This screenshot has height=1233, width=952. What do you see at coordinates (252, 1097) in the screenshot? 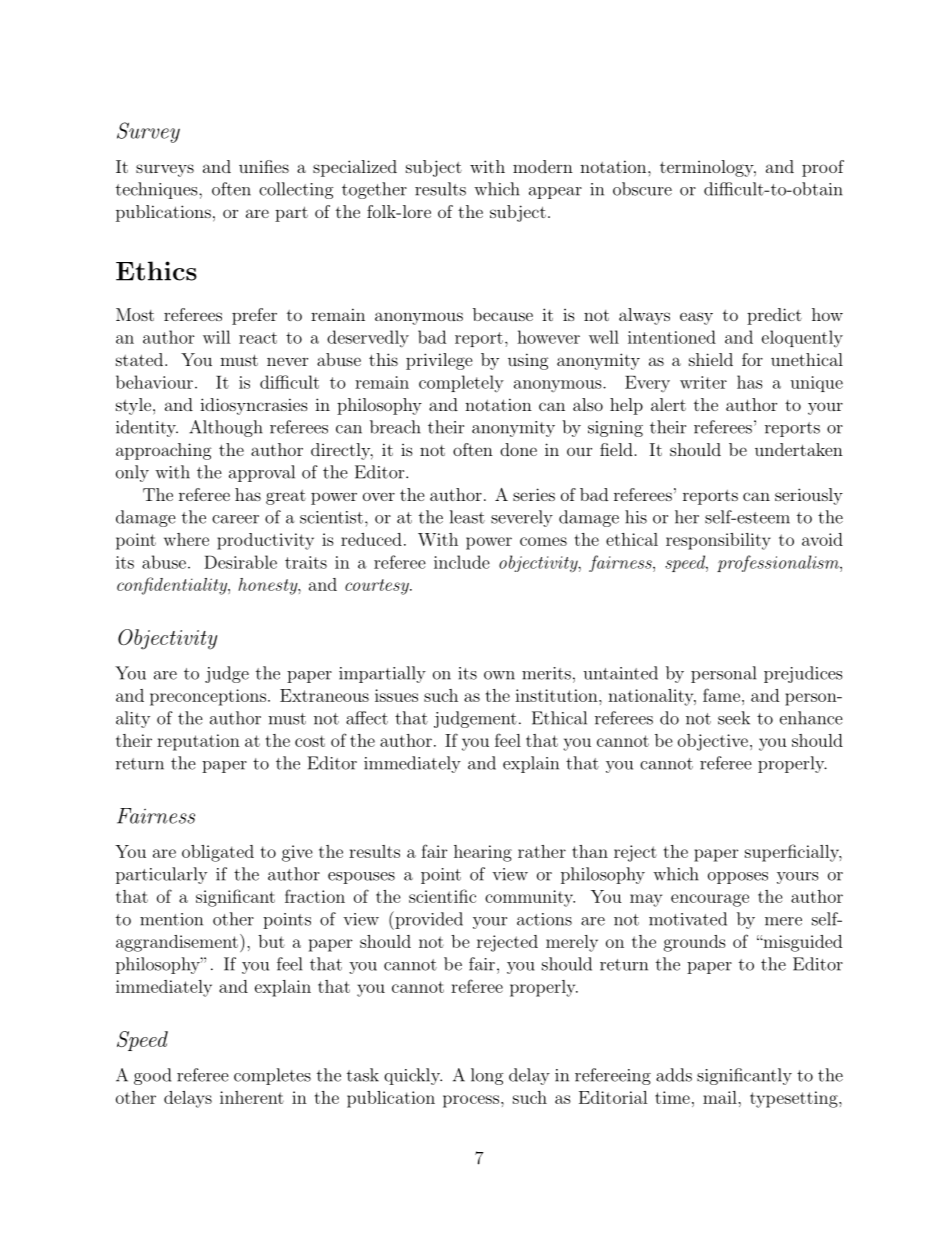
I see `inherent` at bounding box center [252, 1097].
